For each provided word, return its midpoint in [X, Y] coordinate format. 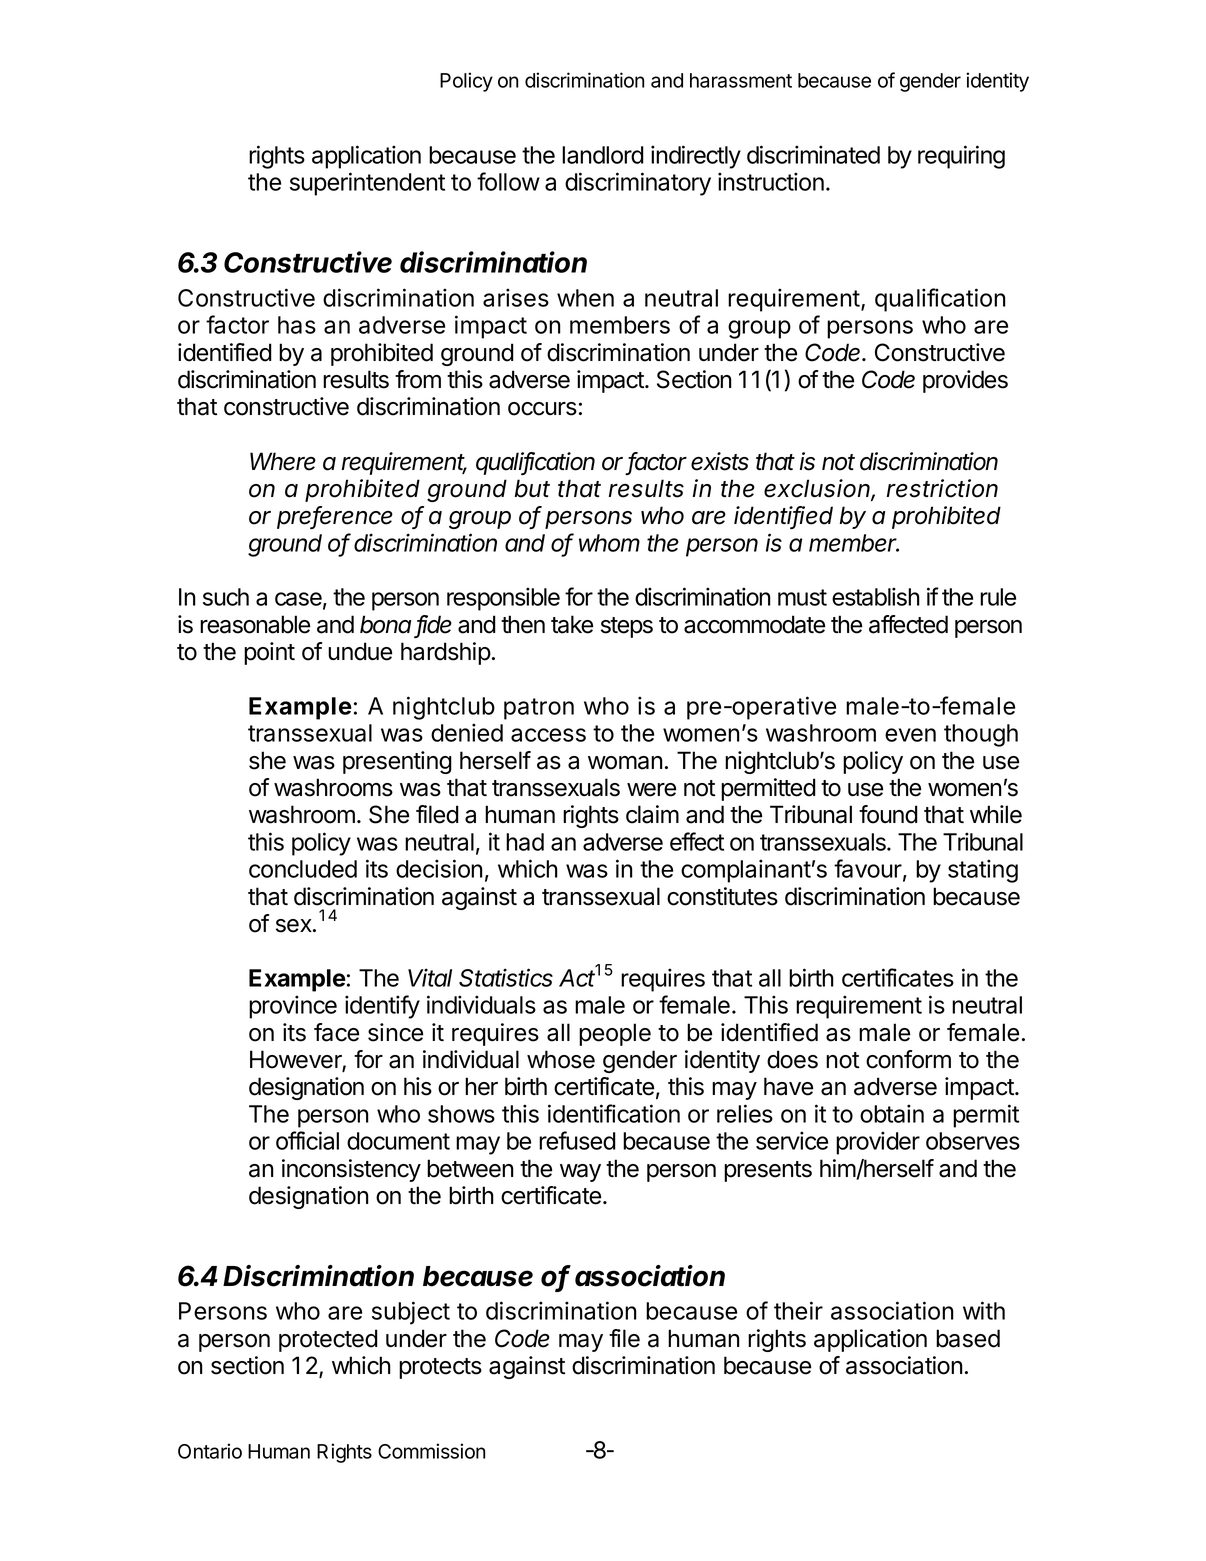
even [910, 735]
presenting [397, 762]
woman [625, 763]
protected [328, 1340]
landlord [603, 155]
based [968, 1338]
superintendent [367, 184]
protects [440, 1368]
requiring [961, 157]
